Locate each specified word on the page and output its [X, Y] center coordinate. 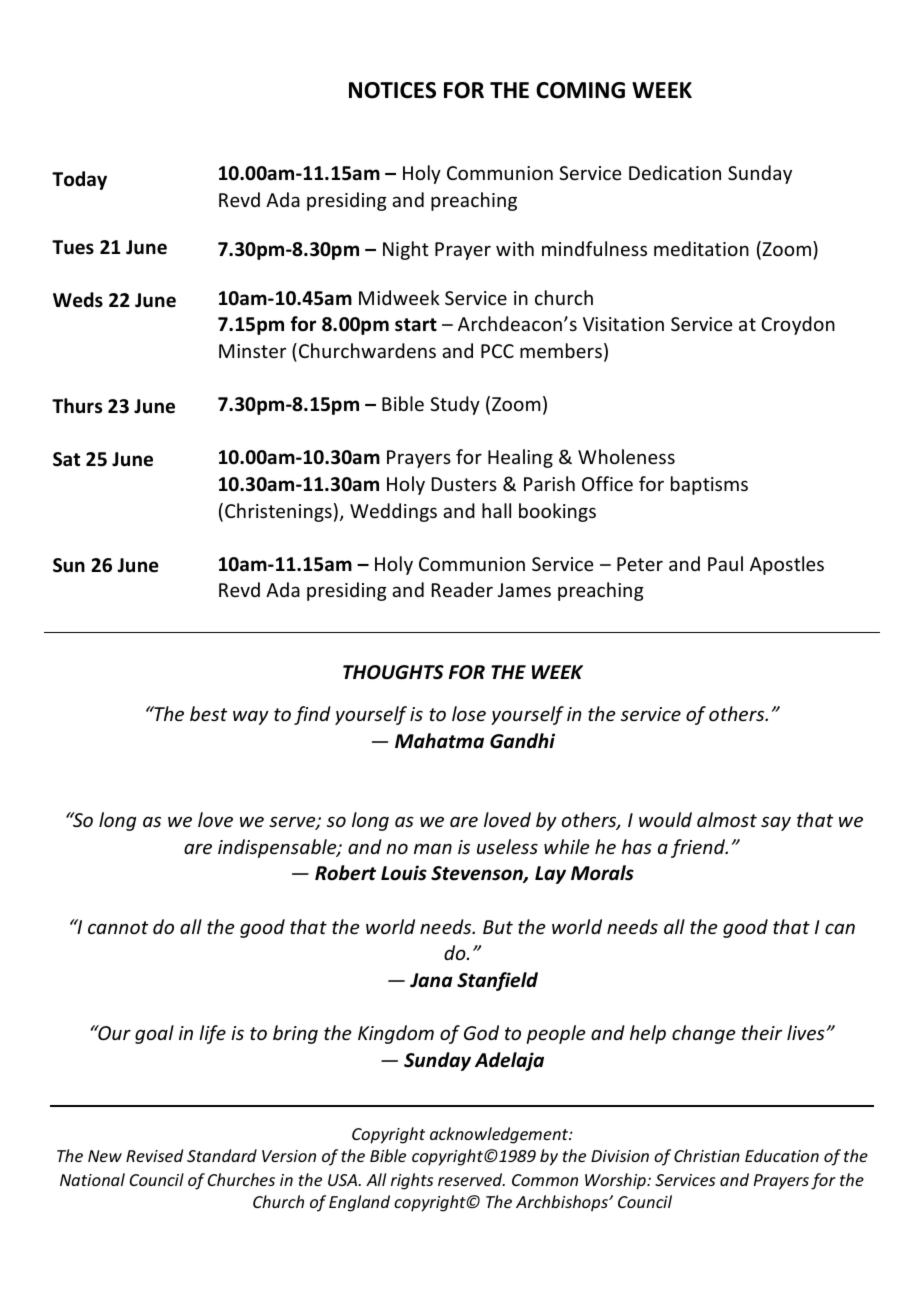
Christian [707, 1155]
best [208, 713]
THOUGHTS [393, 672]
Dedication [675, 172]
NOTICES [392, 90]
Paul [725, 563]
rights [412, 1181]
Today [79, 180]
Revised [154, 1155]
